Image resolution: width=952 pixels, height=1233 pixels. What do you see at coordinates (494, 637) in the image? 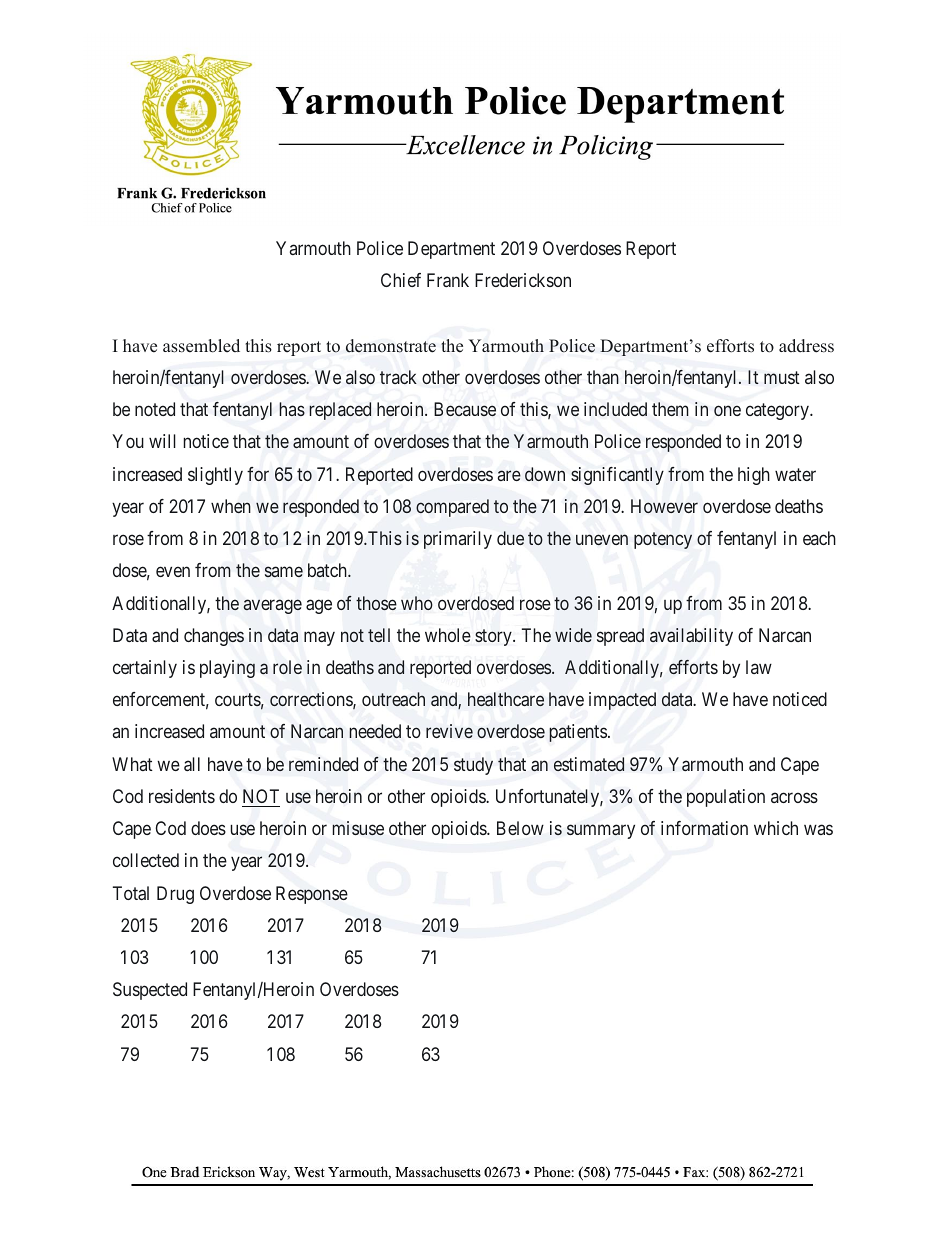
I see `story` at bounding box center [494, 637].
